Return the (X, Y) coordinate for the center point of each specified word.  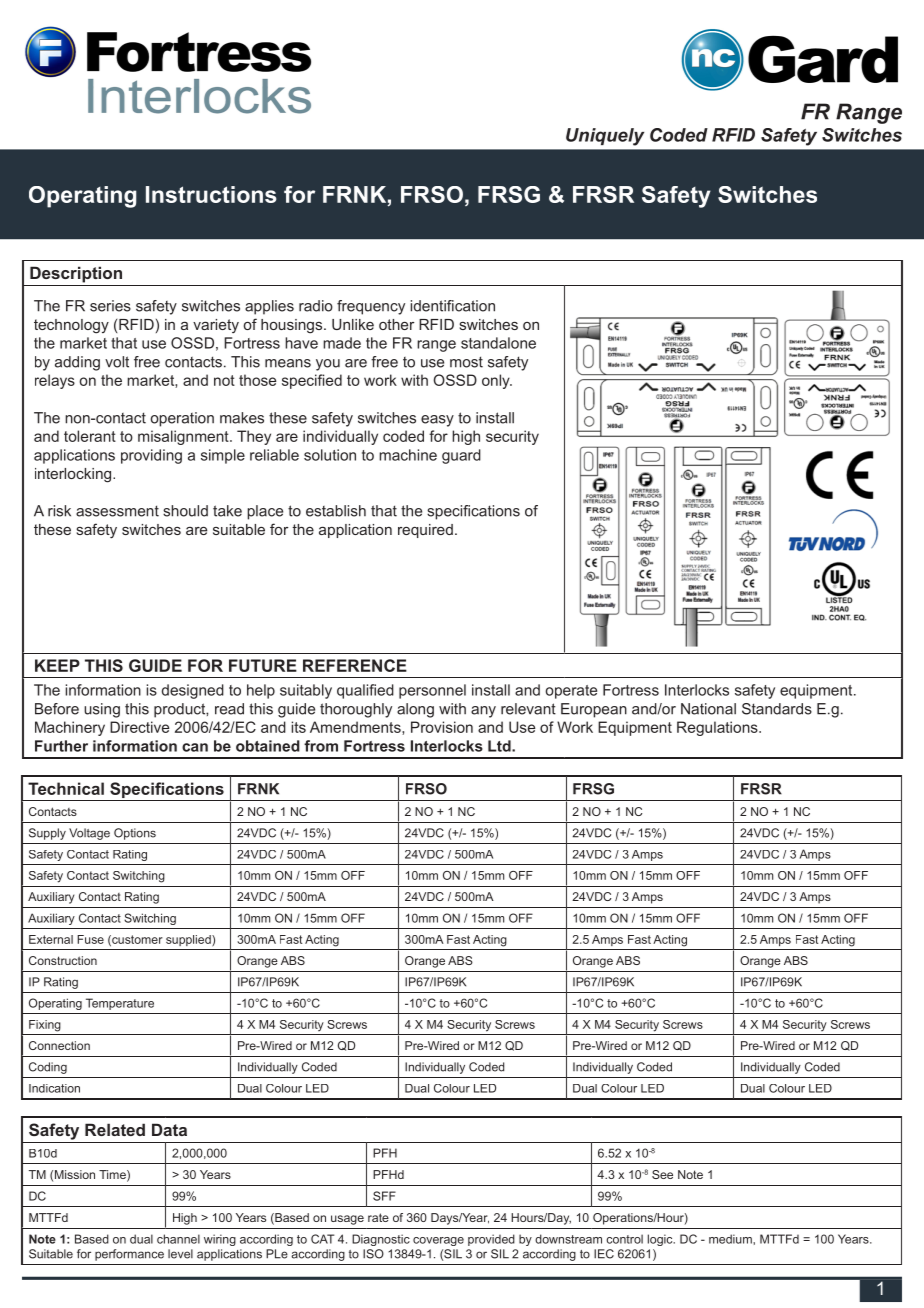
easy (437, 421)
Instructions (211, 194)
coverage (438, 1241)
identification (452, 306)
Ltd (500, 746)
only (497, 381)
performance (129, 1255)
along (415, 710)
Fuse (90, 939)
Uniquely (605, 137)
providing (151, 456)
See (662, 1174)
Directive (139, 727)
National (708, 709)
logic (661, 1240)
